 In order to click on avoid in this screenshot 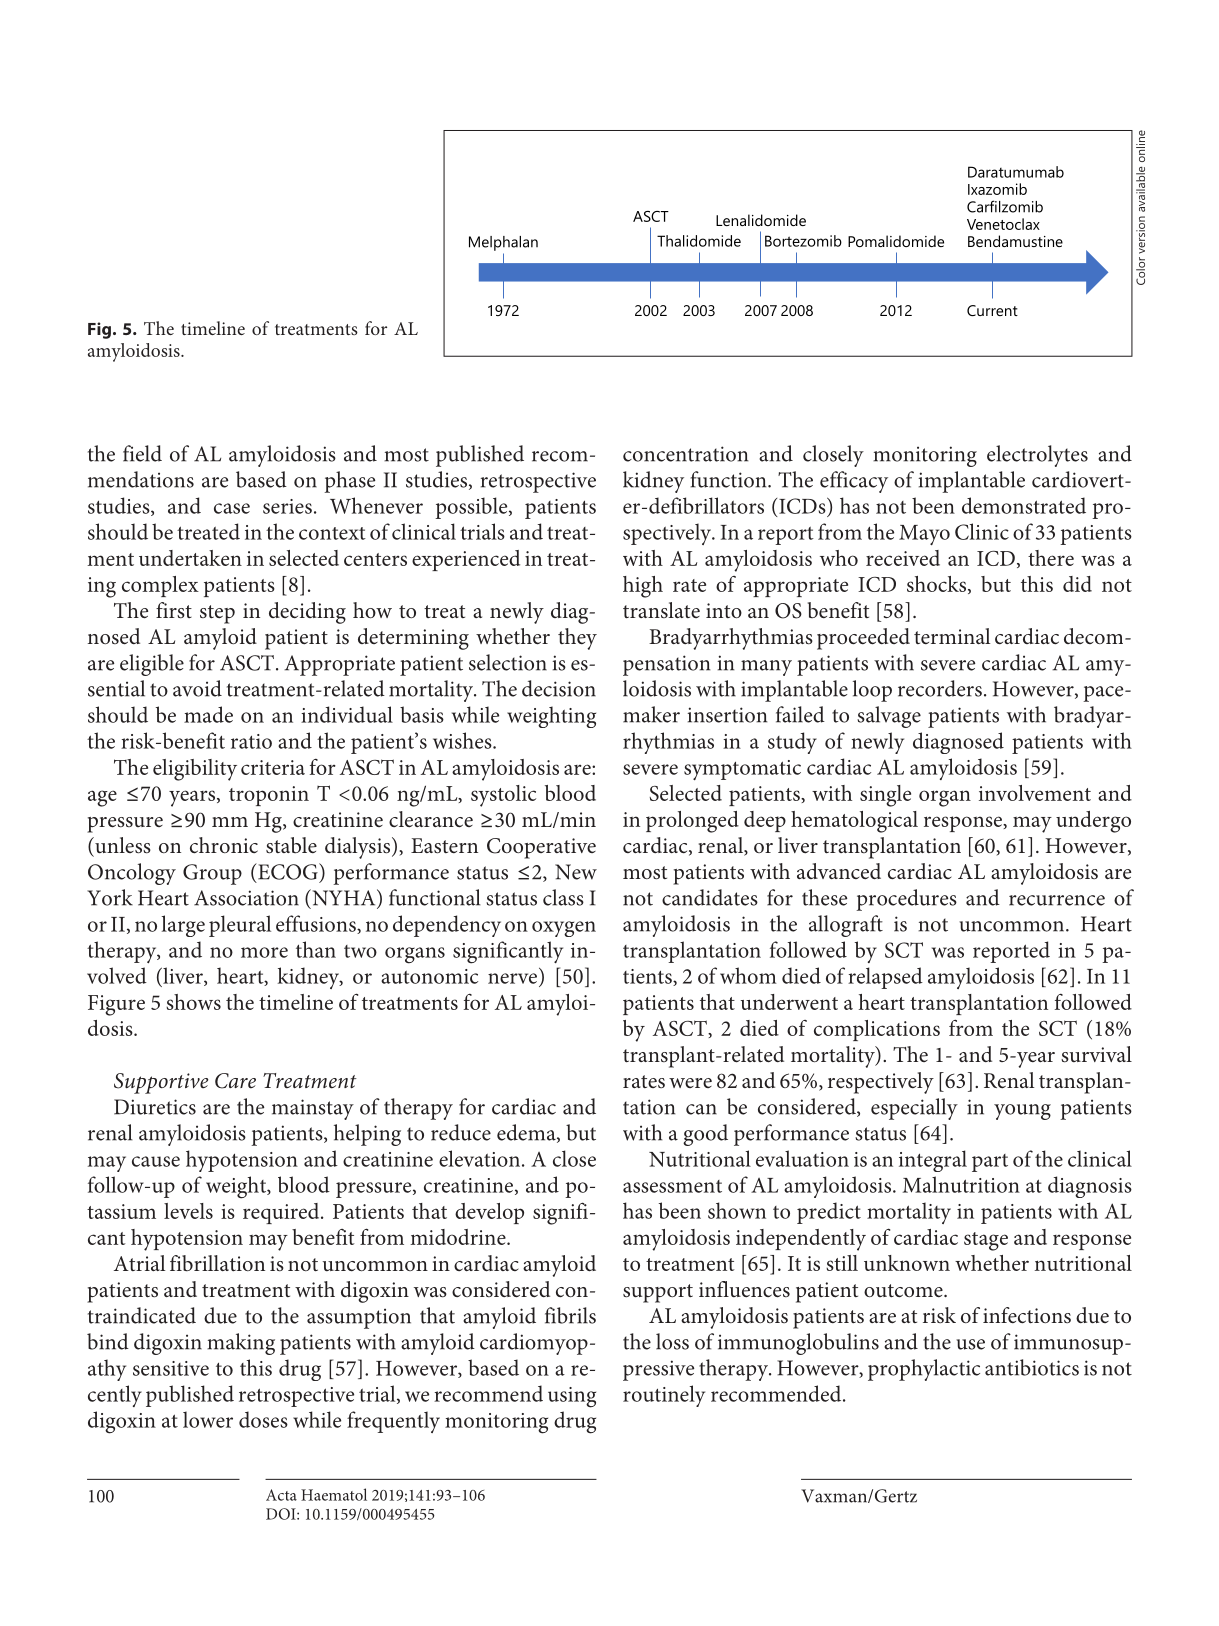, I will do `click(197, 688)`.
